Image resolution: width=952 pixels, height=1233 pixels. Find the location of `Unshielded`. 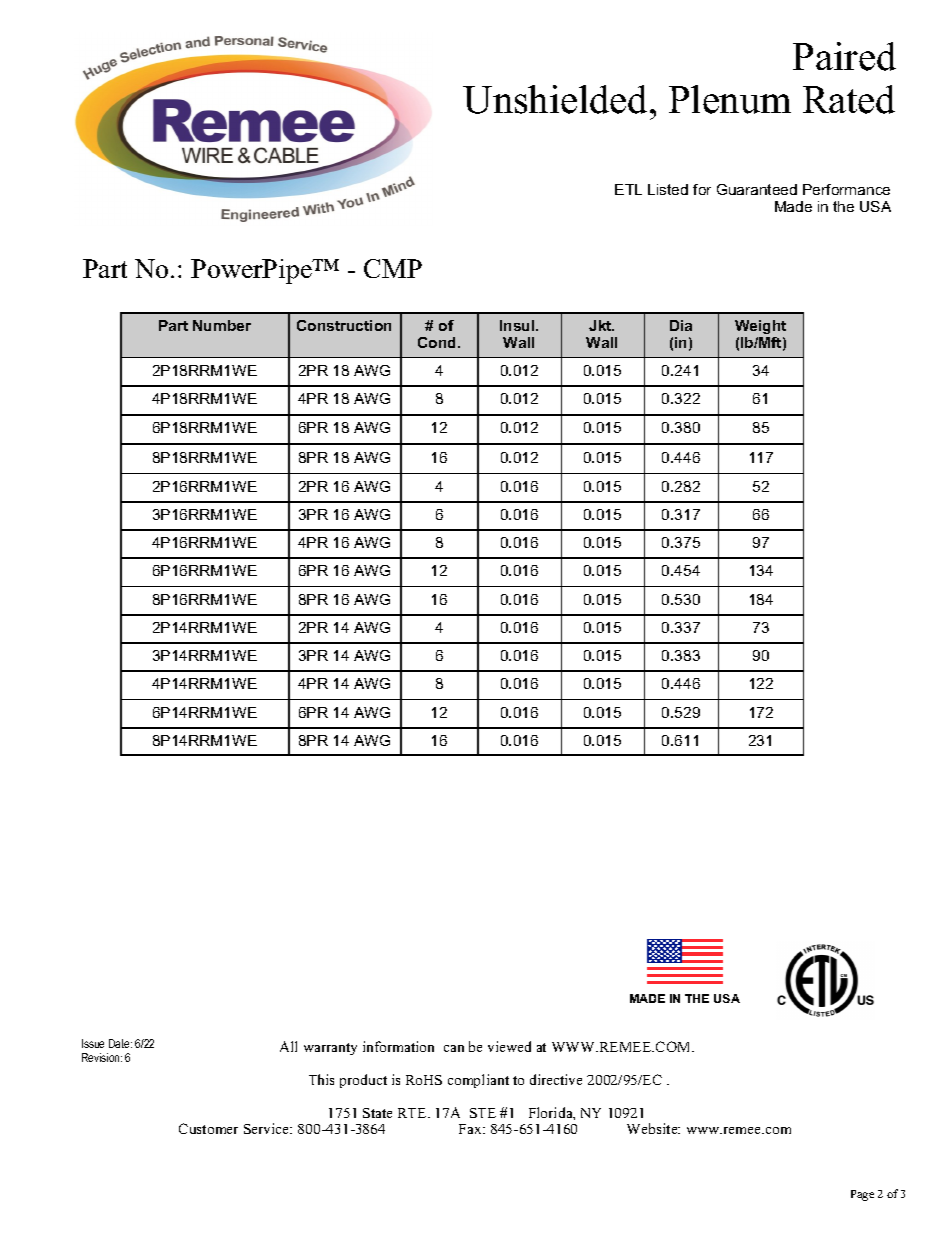

Unshielded is located at coordinates (557, 99).
